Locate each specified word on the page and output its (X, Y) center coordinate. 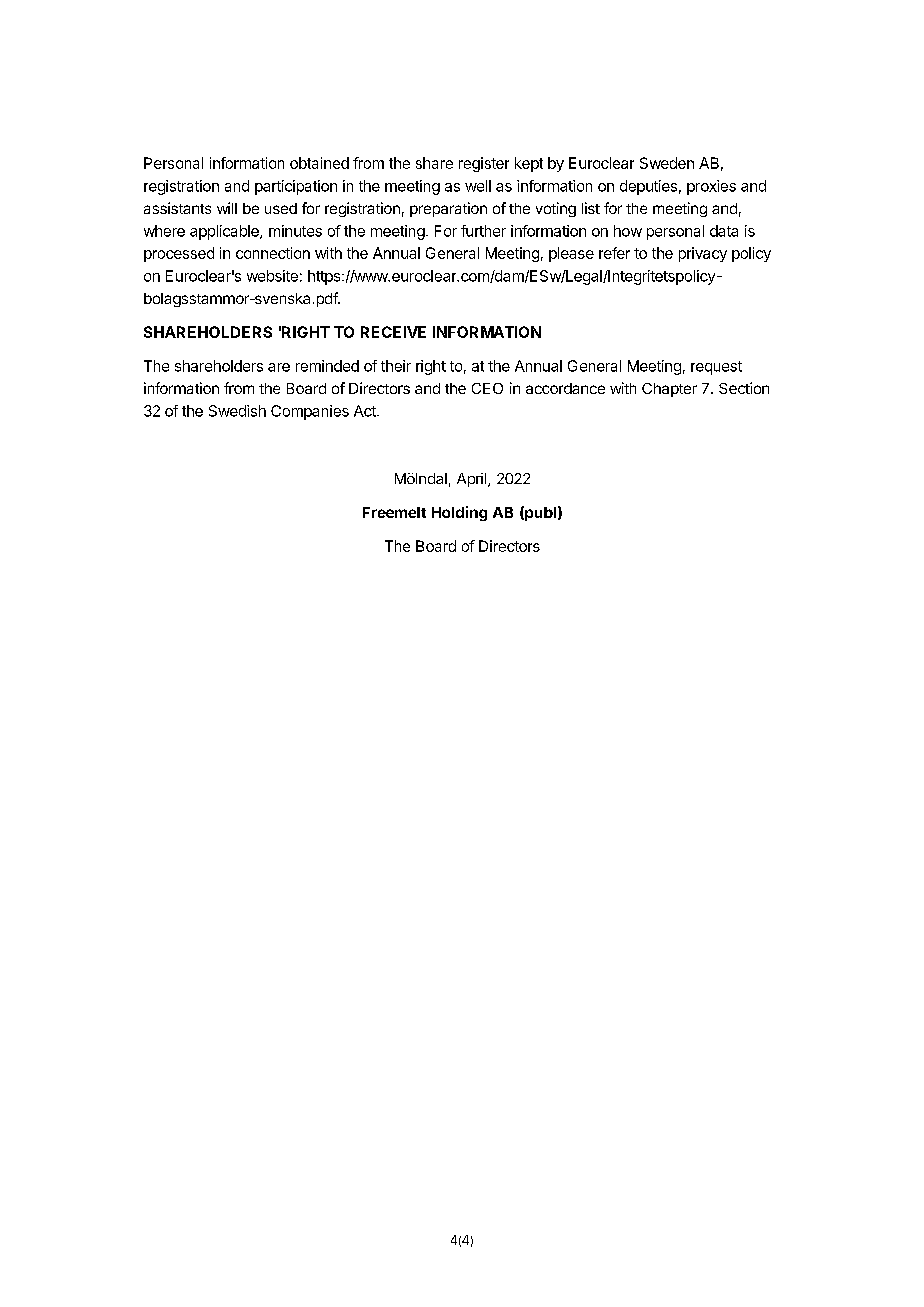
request (716, 368)
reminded (327, 366)
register (484, 164)
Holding (459, 513)
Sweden (667, 163)
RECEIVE (393, 332)
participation (296, 187)
